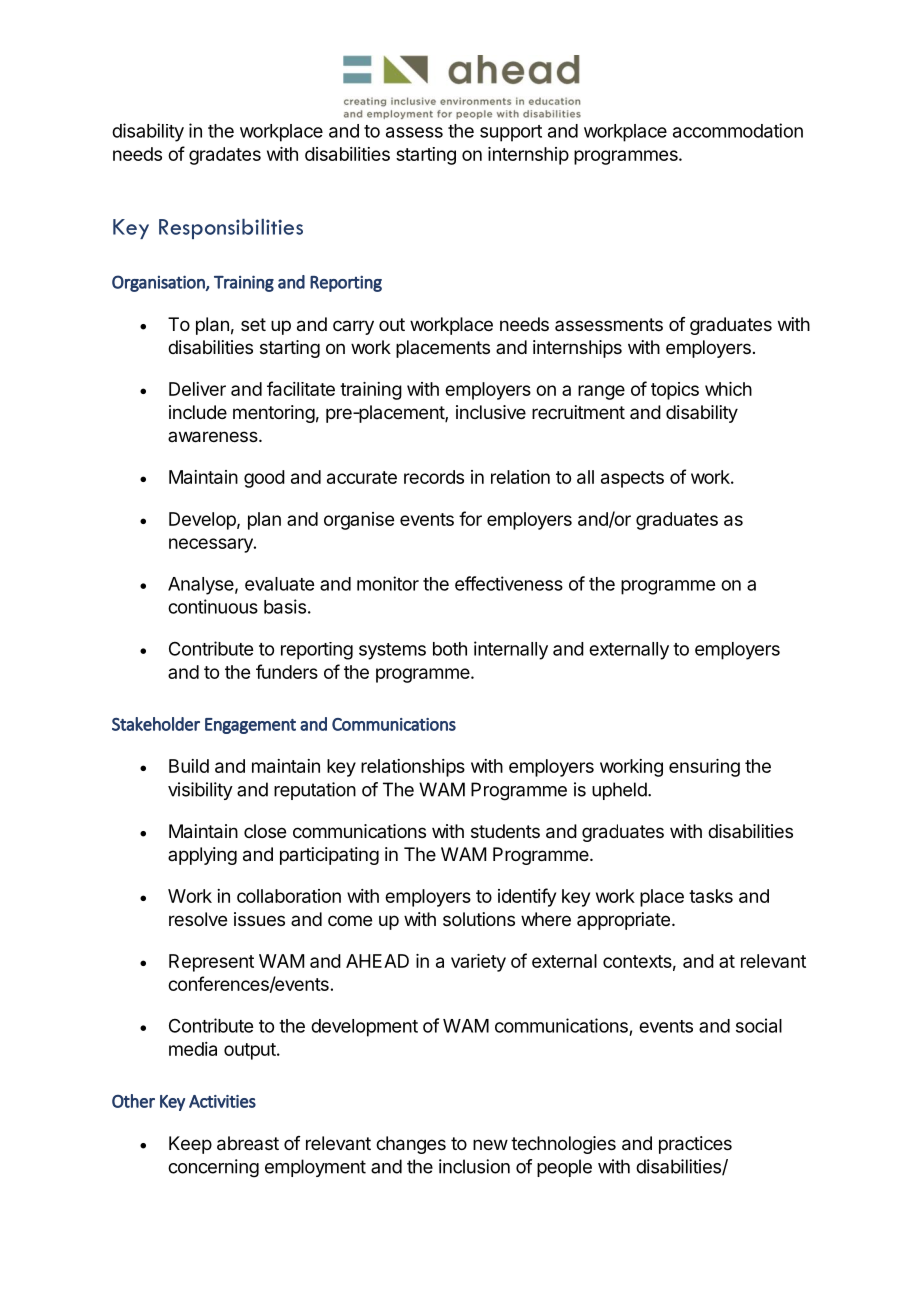 The width and height of the screenshot is (924, 1308). I want to click on students, so click(505, 831).
